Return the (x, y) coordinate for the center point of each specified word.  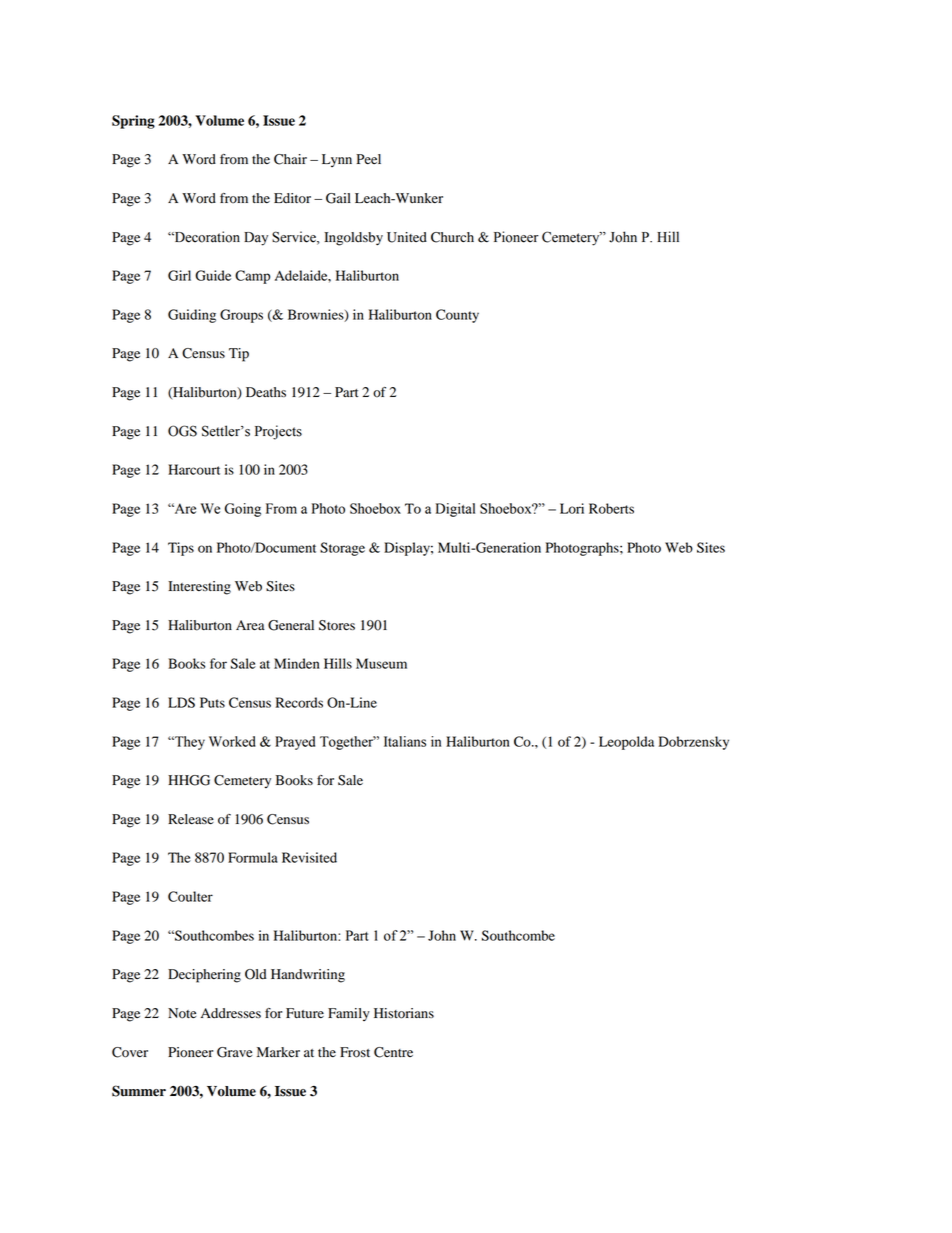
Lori (572, 508)
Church (452, 237)
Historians (404, 1013)
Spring (133, 122)
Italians (405, 741)
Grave (234, 1052)
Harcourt (194, 469)
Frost (355, 1052)
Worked (232, 741)
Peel (368, 159)
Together (348, 743)
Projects (278, 432)
